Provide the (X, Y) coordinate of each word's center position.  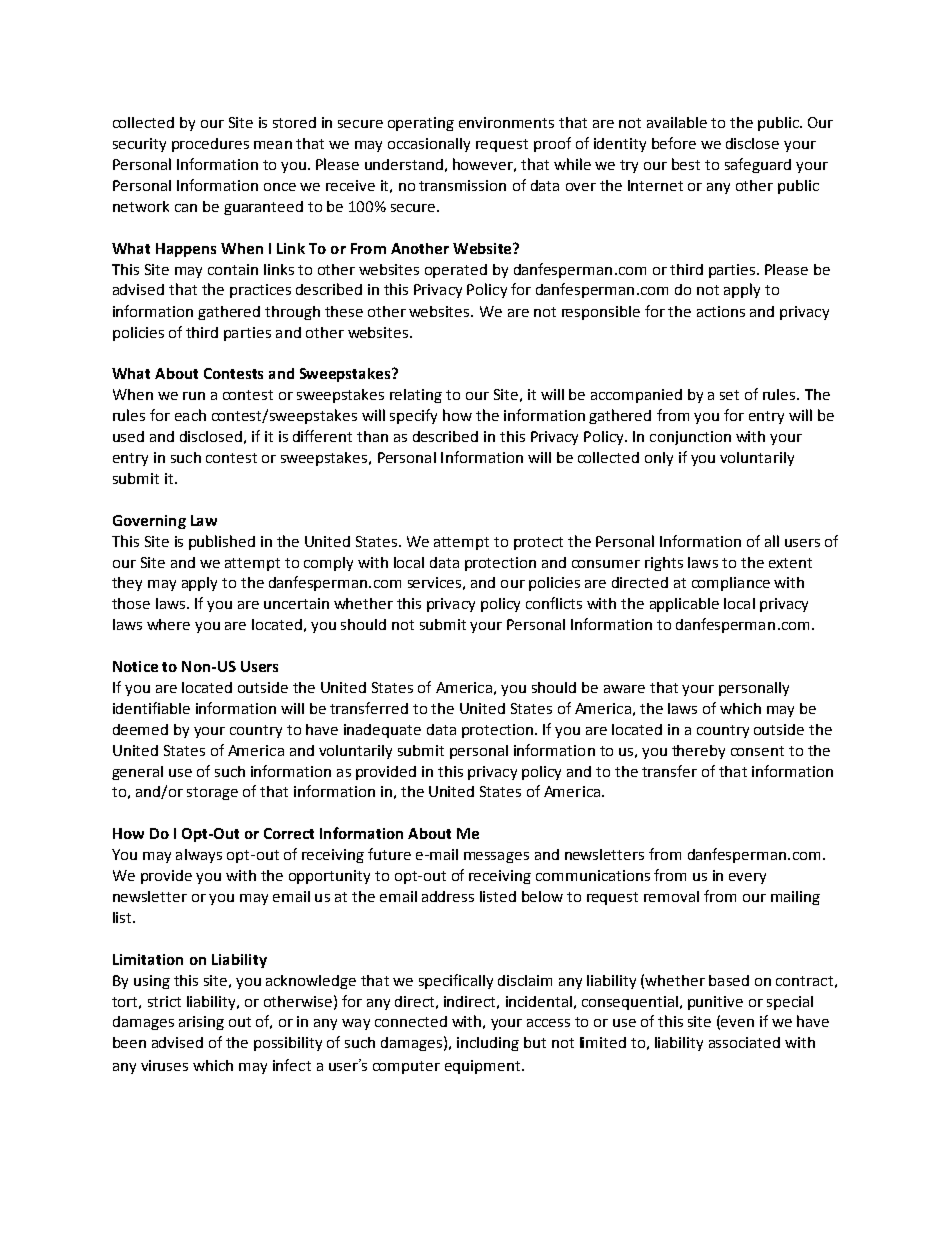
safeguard (758, 165)
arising (201, 1023)
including (488, 1044)
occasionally (429, 145)
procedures (210, 145)
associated (744, 1042)
